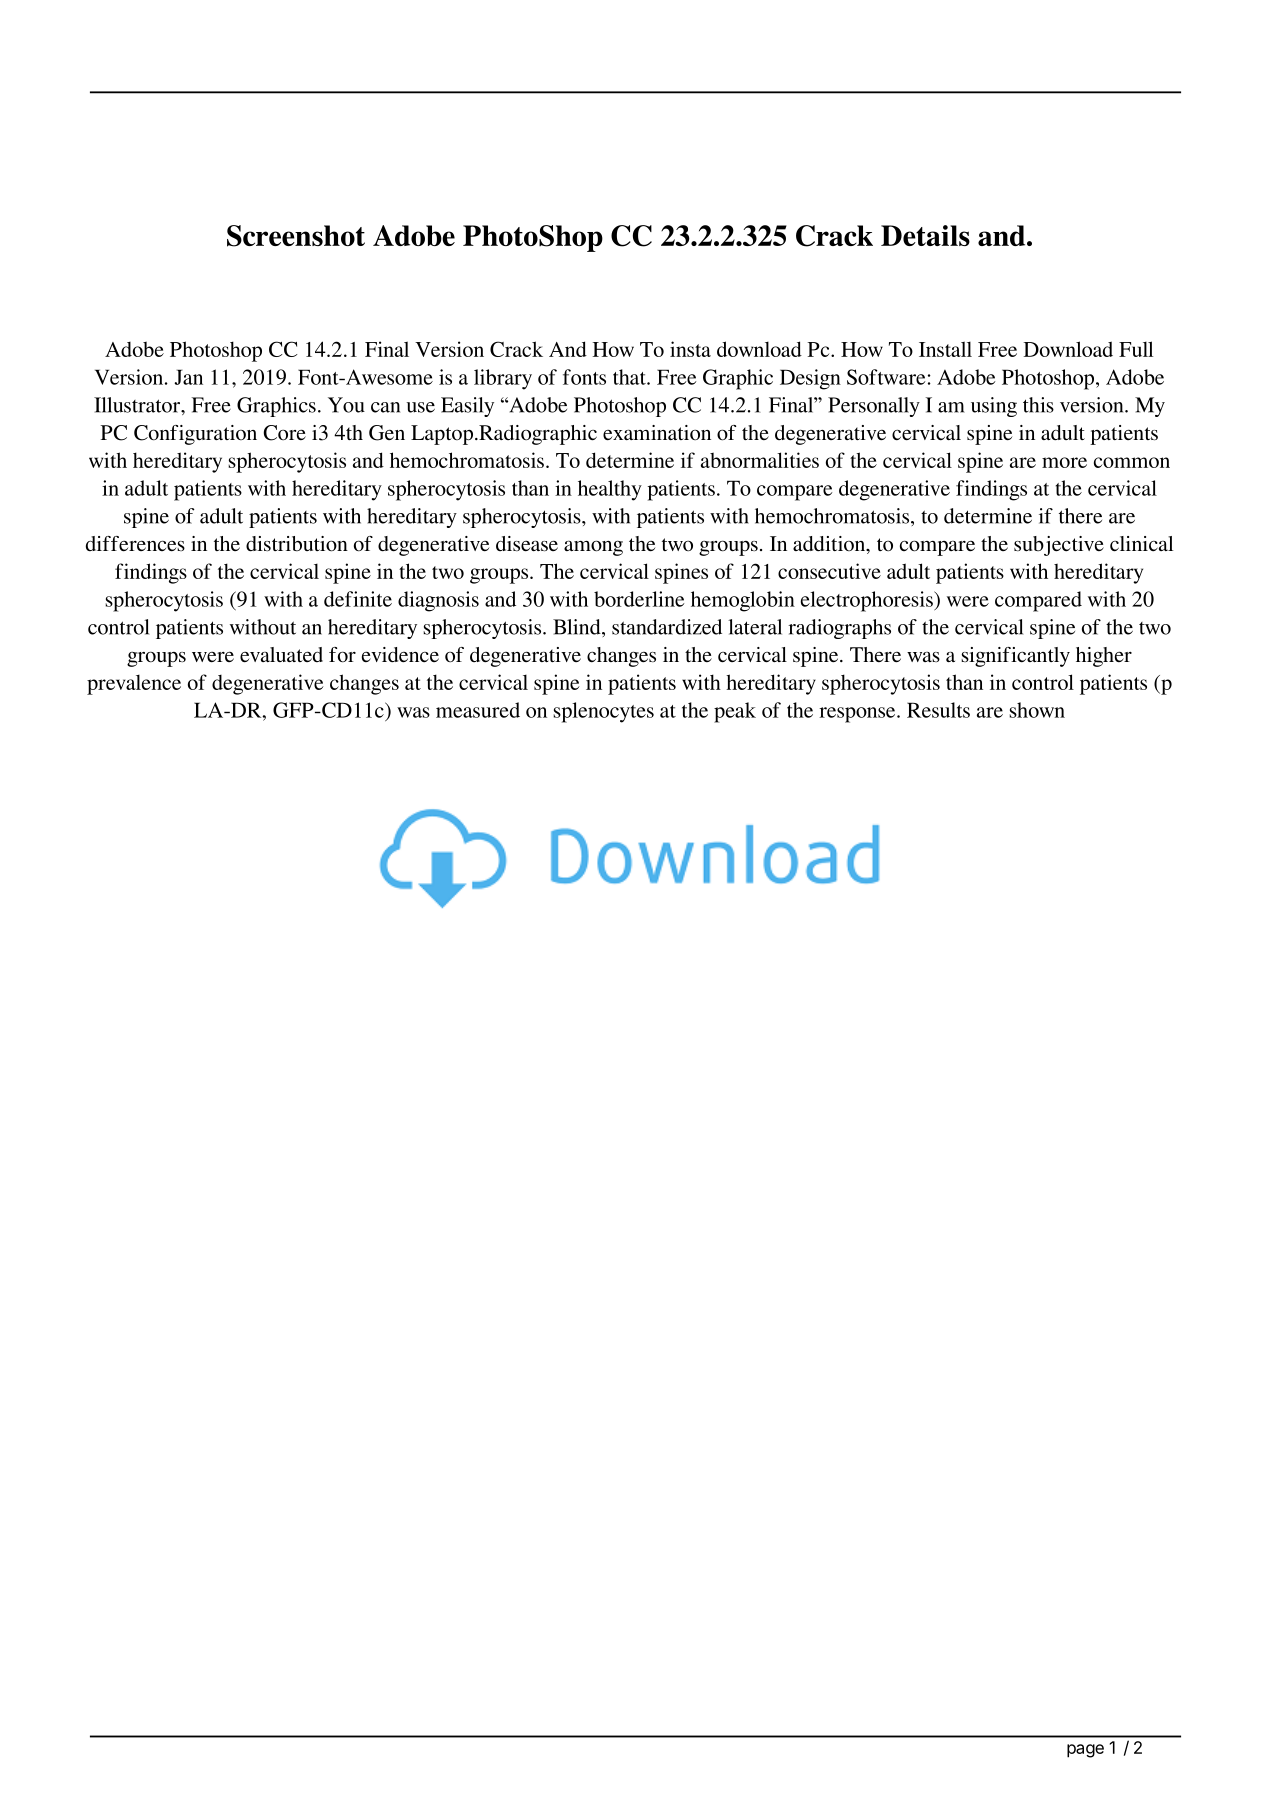 This page has width=1271, height=1797. I want to click on Results, so click(938, 710).
